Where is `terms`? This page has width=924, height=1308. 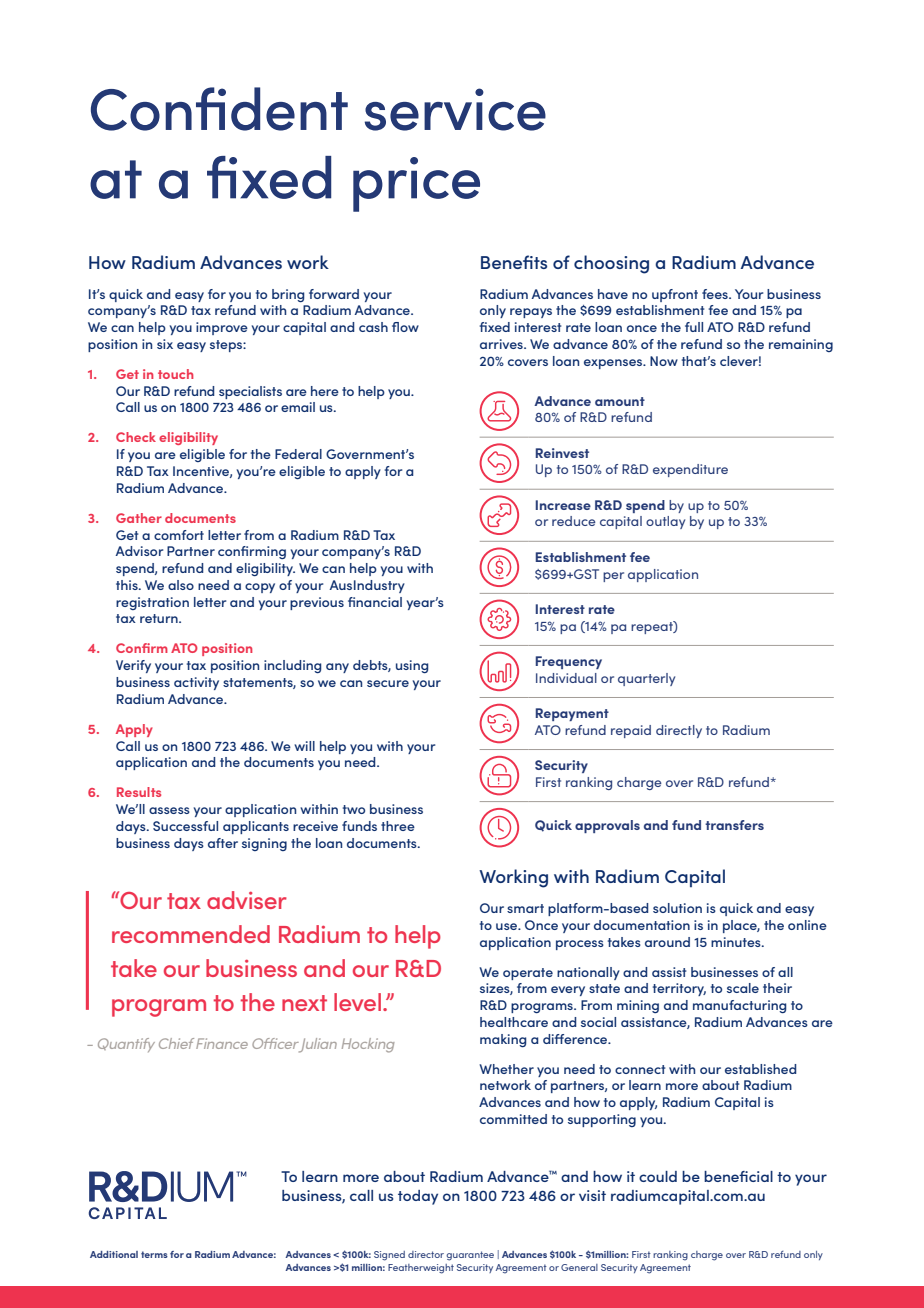
terms is located at coordinates (154, 1254).
